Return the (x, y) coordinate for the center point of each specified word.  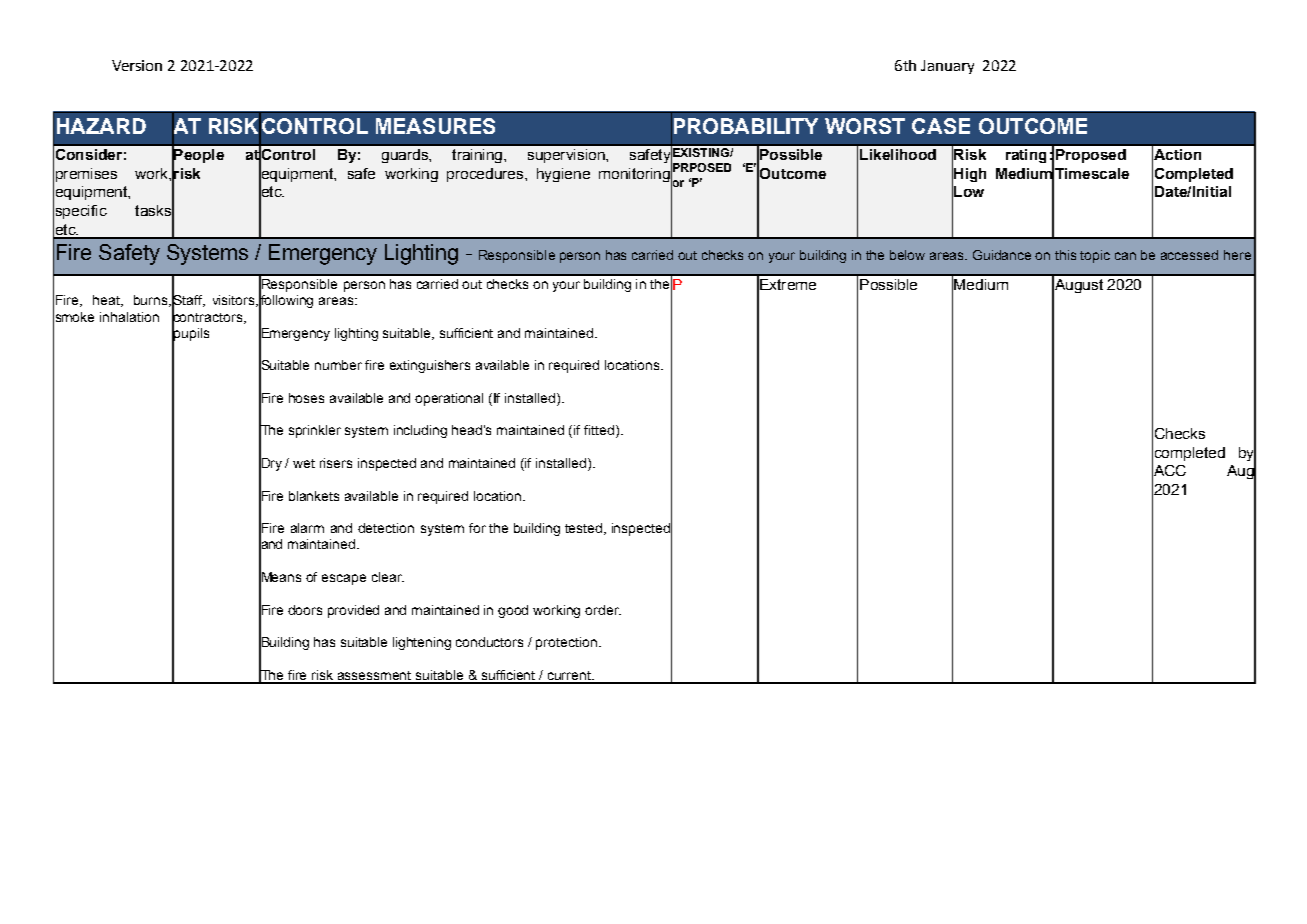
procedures (486, 175)
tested (583, 528)
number (338, 365)
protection (566, 643)
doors (305, 610)
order (603, 610)
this (1065, 255)
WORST (865, 126)
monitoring (634, 175)
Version (137, 65)
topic (1095, 256)
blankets (314, 496)
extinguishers (430, 366)
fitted (599, 430)
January (947, 67)
